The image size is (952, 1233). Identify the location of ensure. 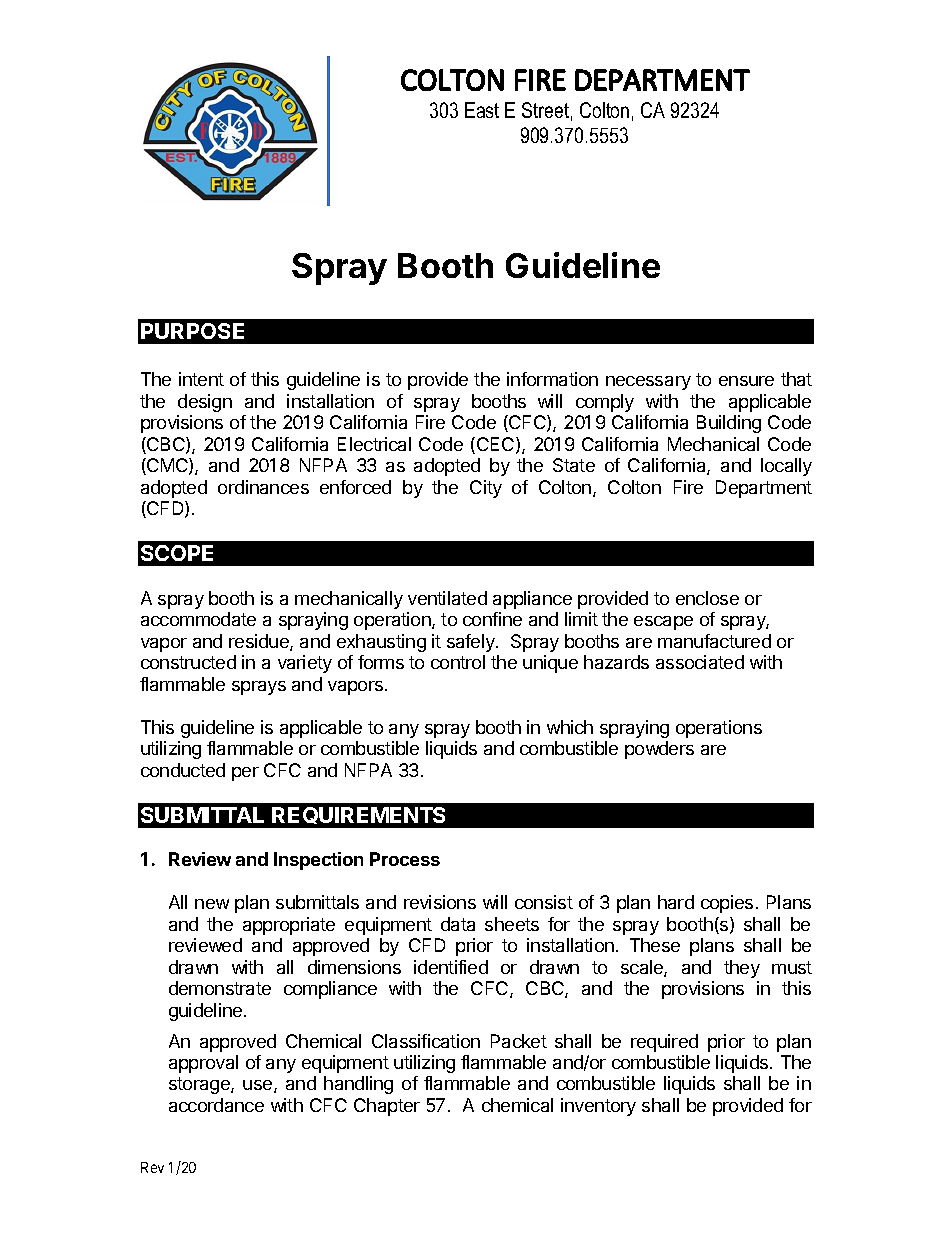
(746, 381).
